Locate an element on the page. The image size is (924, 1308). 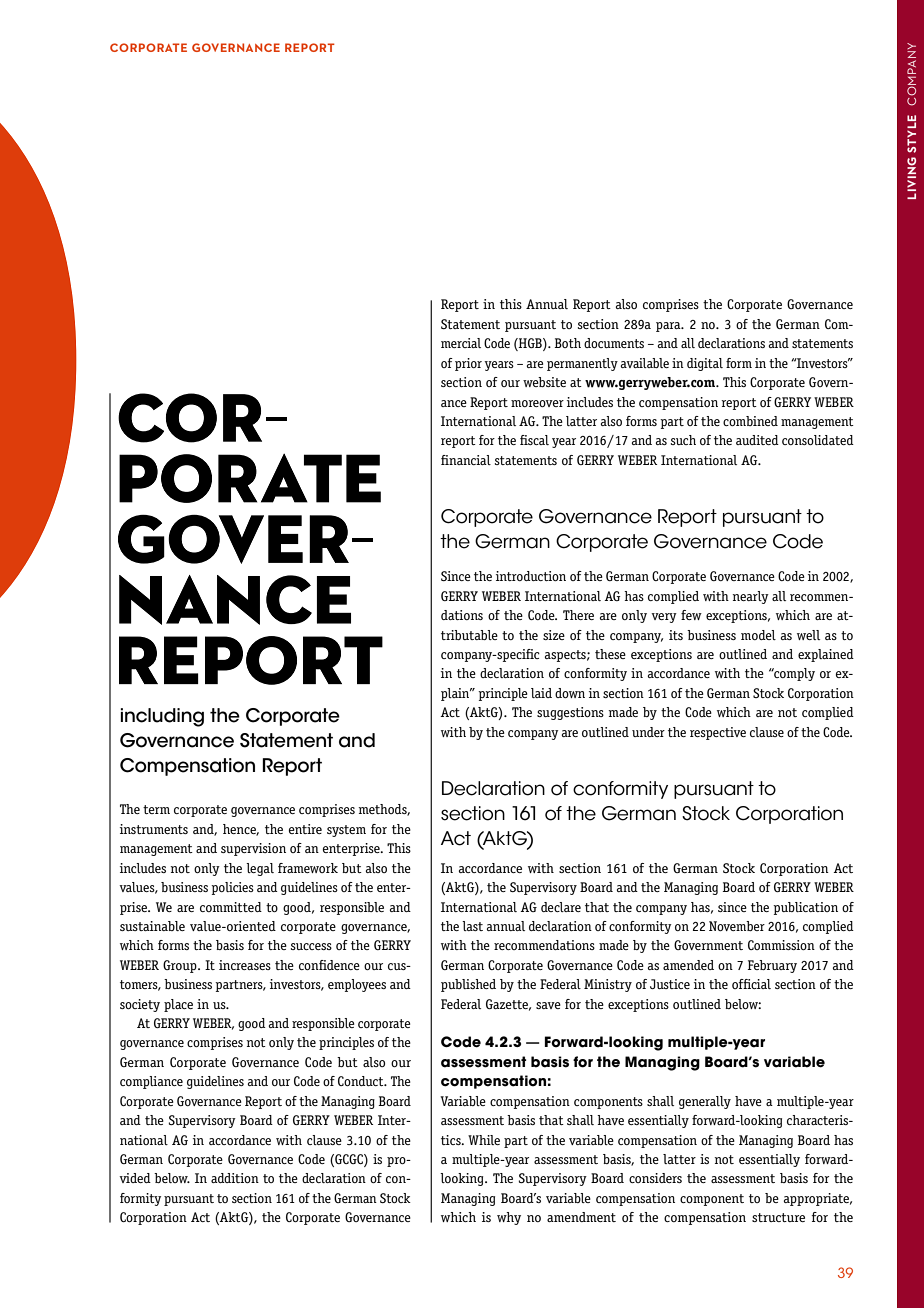
model is located at coordinates (758, 635).
